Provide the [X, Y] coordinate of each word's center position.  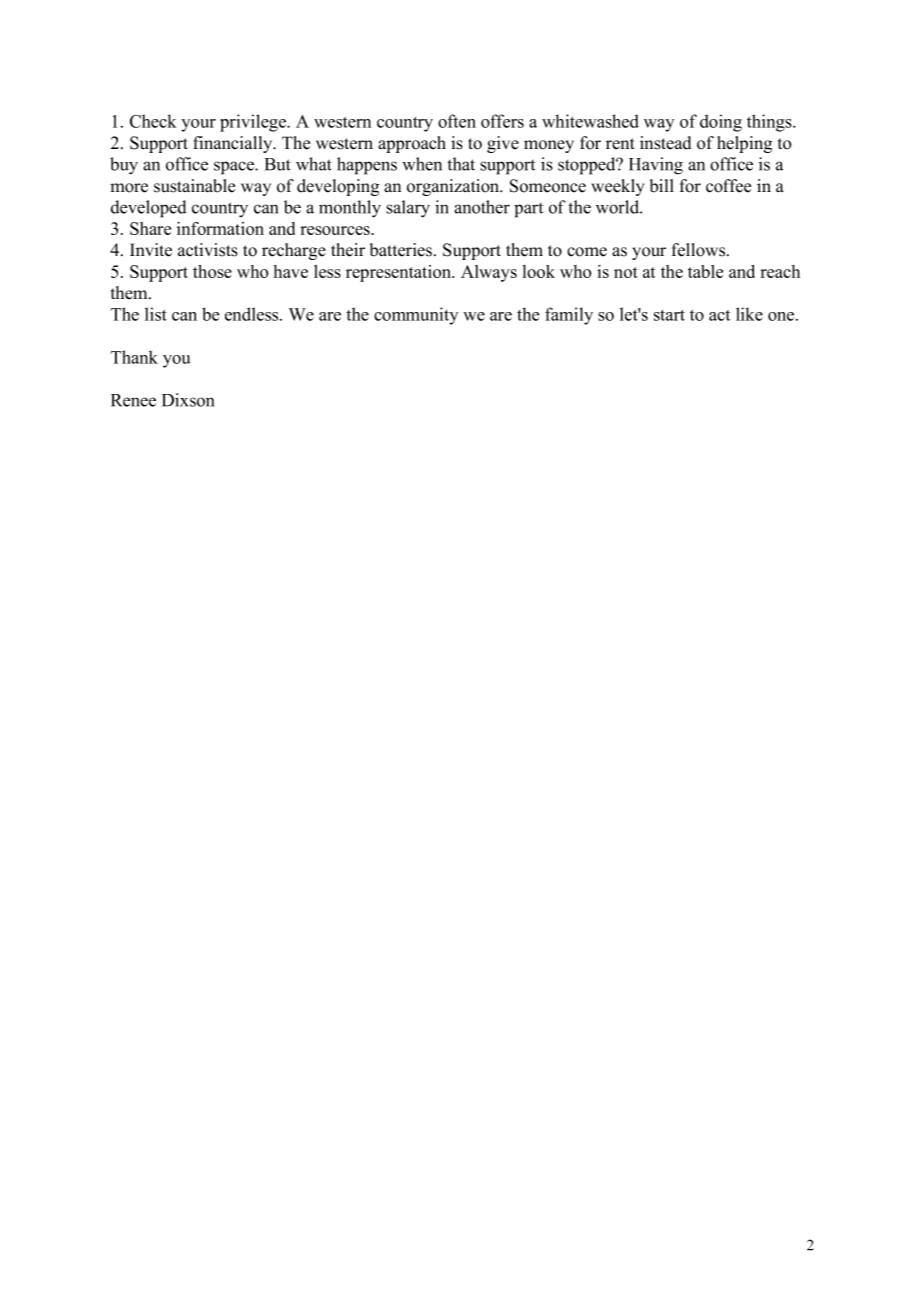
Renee [133, 400]
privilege [254, 123]
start [669, 315]
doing [721, 123]
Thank [134, 357]
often [457, 121]
